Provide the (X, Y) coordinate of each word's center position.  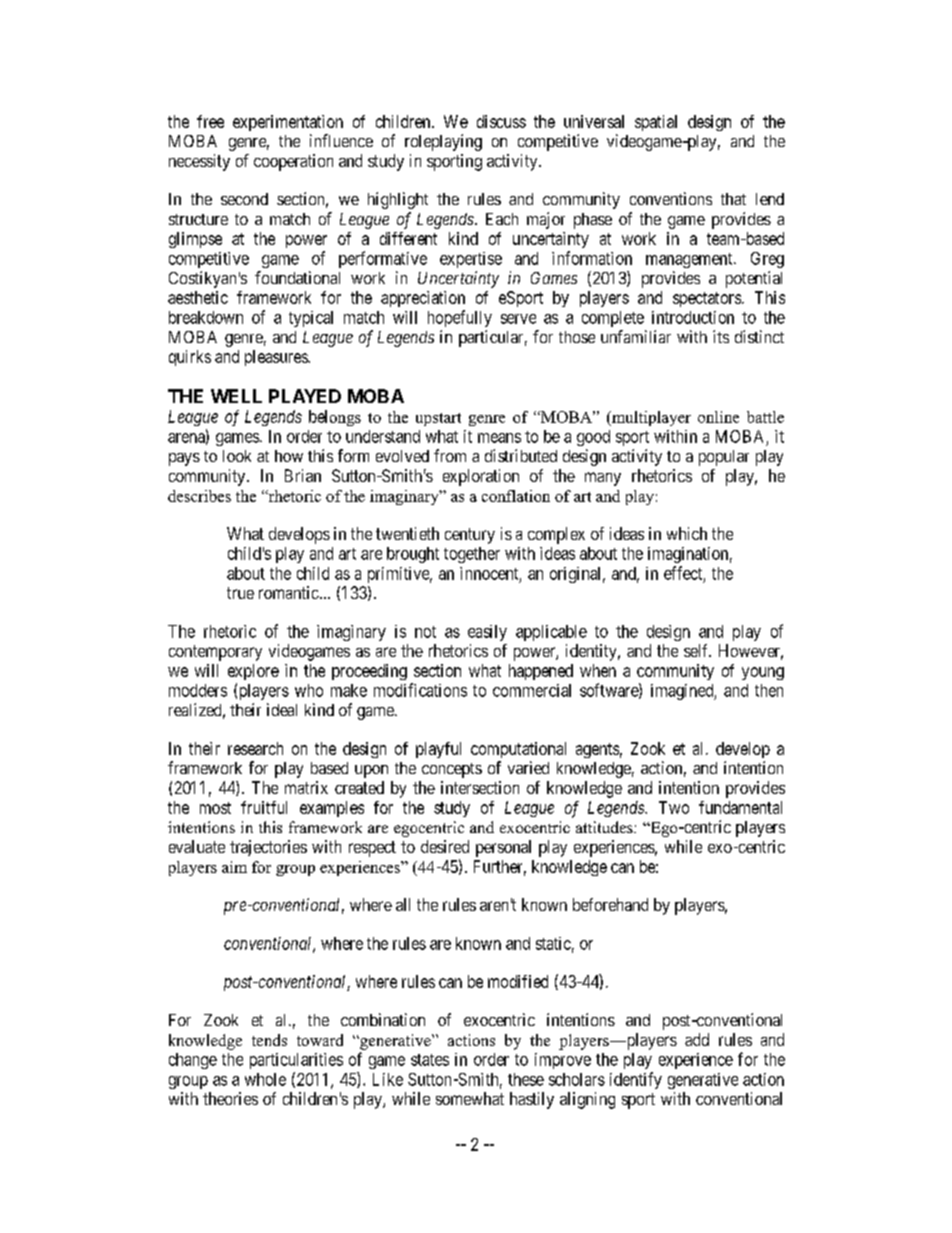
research (255, 748)
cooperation (293, 162)
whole (265, 1079)
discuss (501, 121)
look (237, 456)
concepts (452, 770)
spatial (656, 123)
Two (674, 807)
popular (724, 458)
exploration (481, 477)
